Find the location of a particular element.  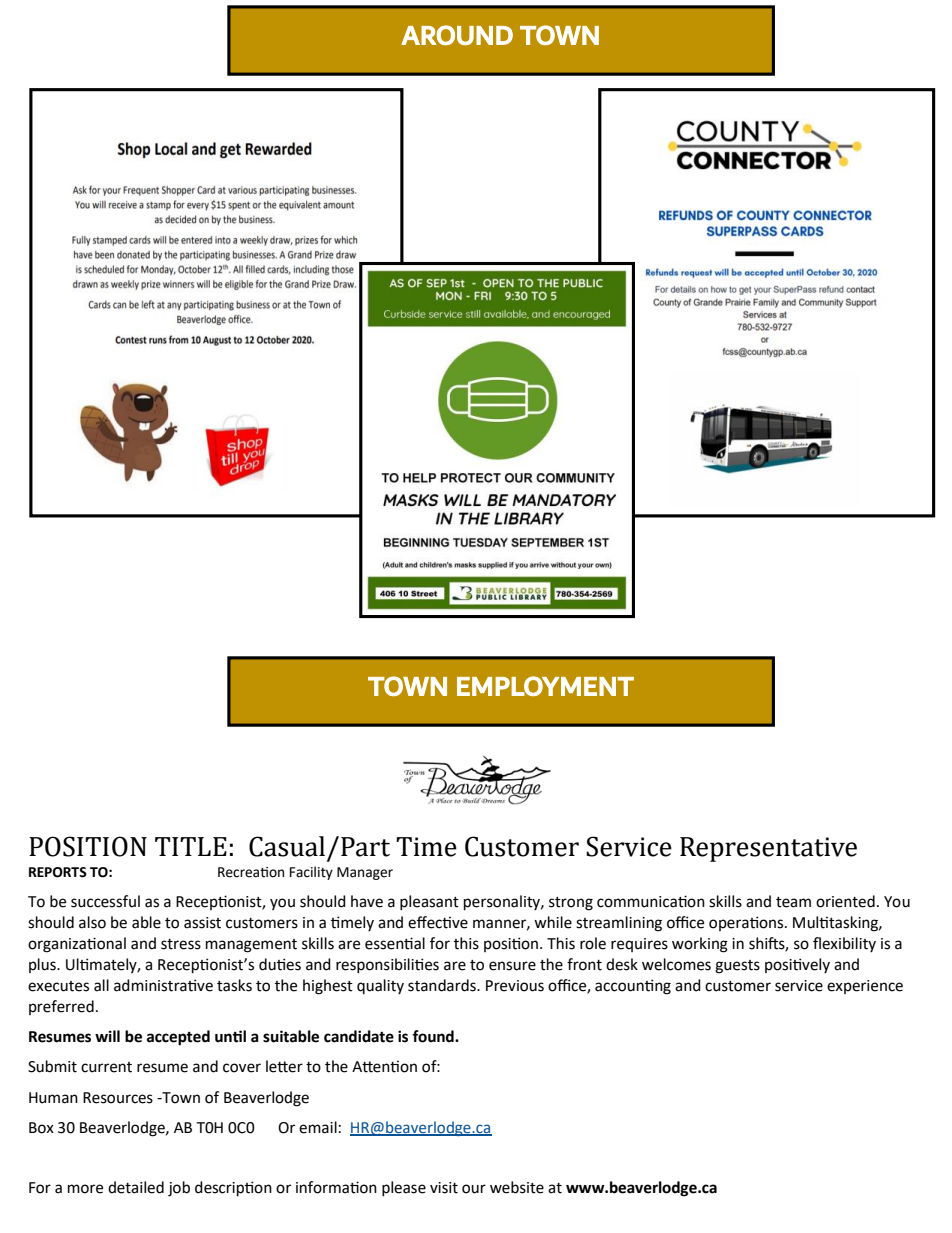

Representative is located at coordinates (768, 849).
